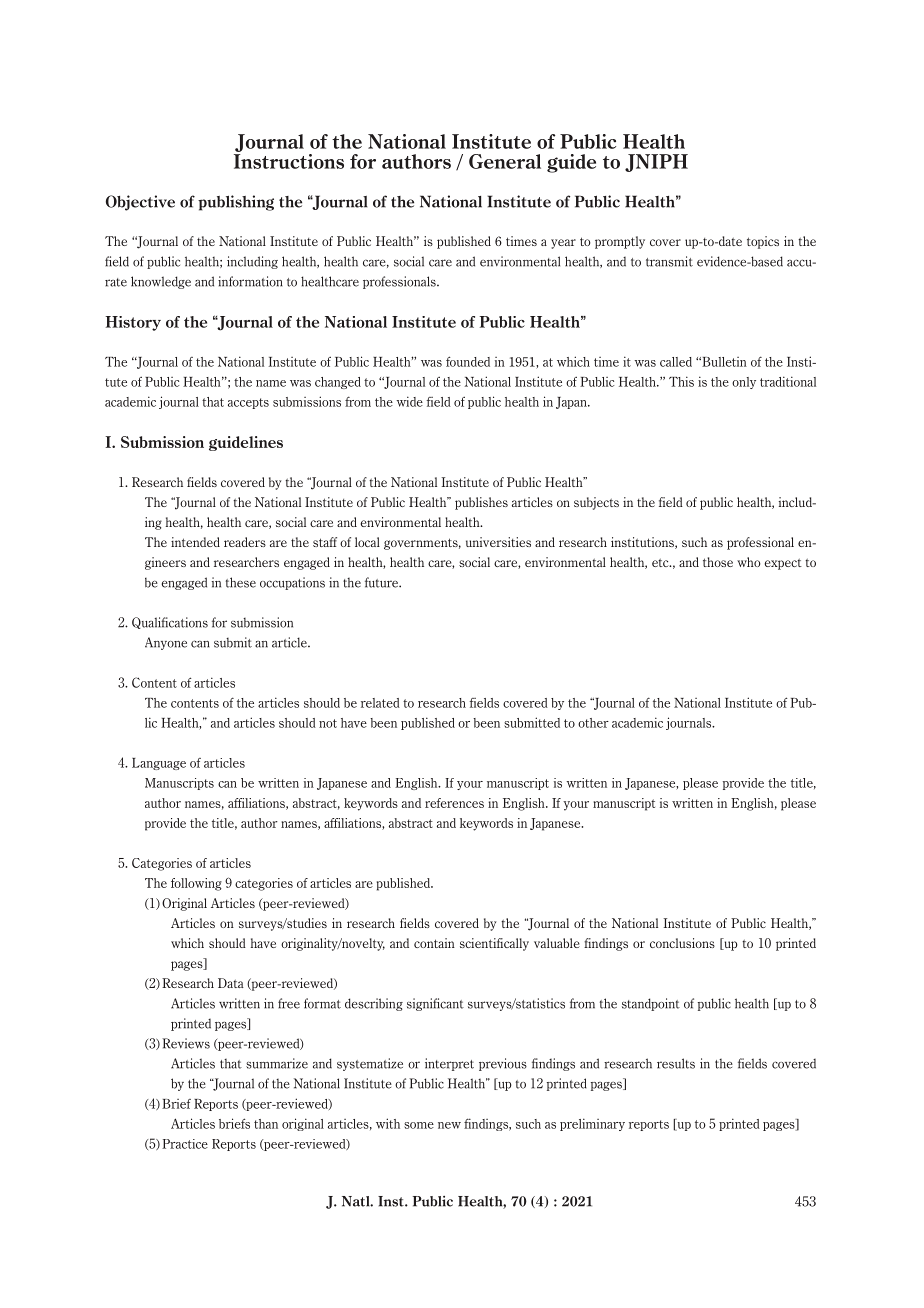  I want to click on General, so click(505, 161).
